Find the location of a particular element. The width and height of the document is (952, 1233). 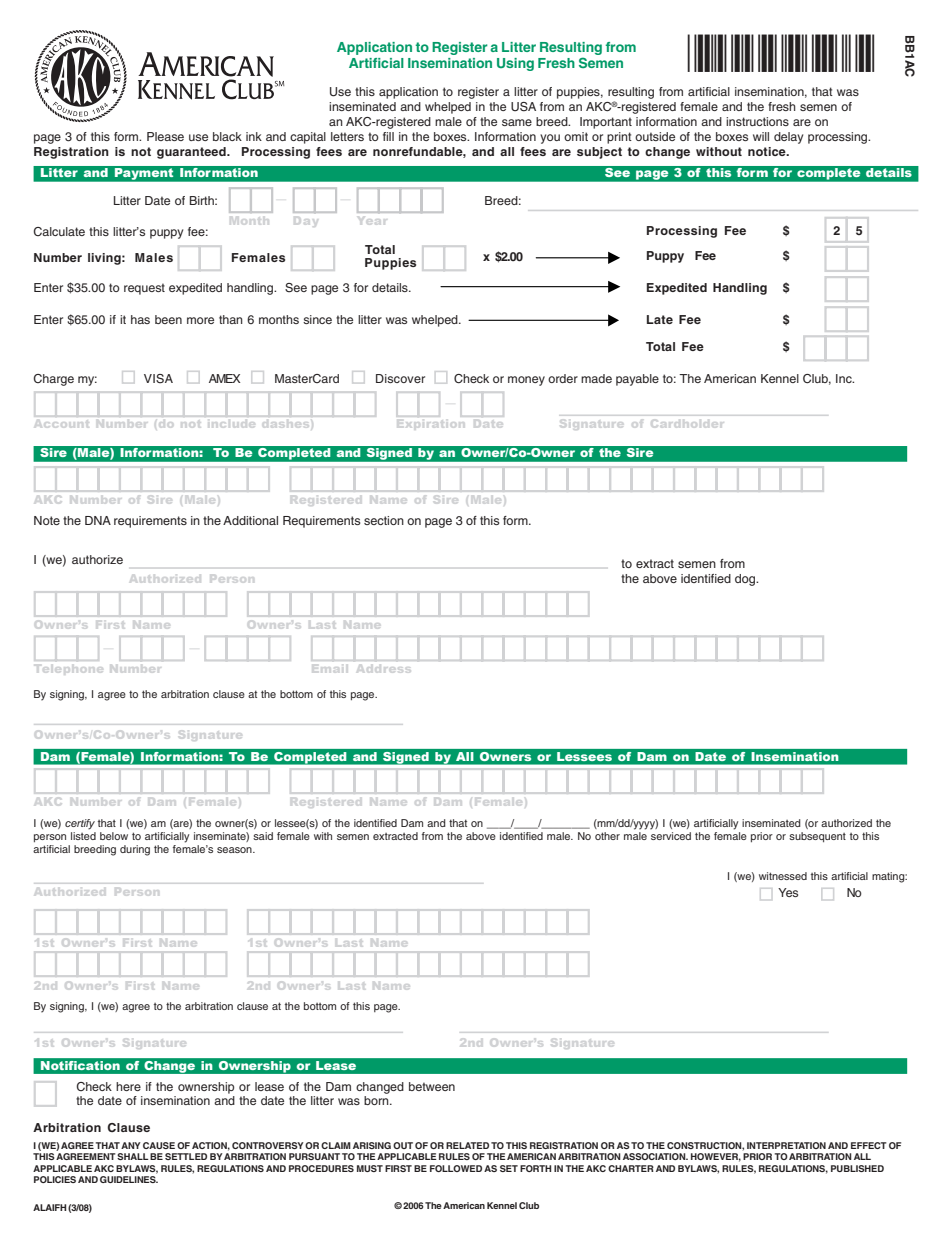

FOLLOWED is located at coordinates (456, 1168).
